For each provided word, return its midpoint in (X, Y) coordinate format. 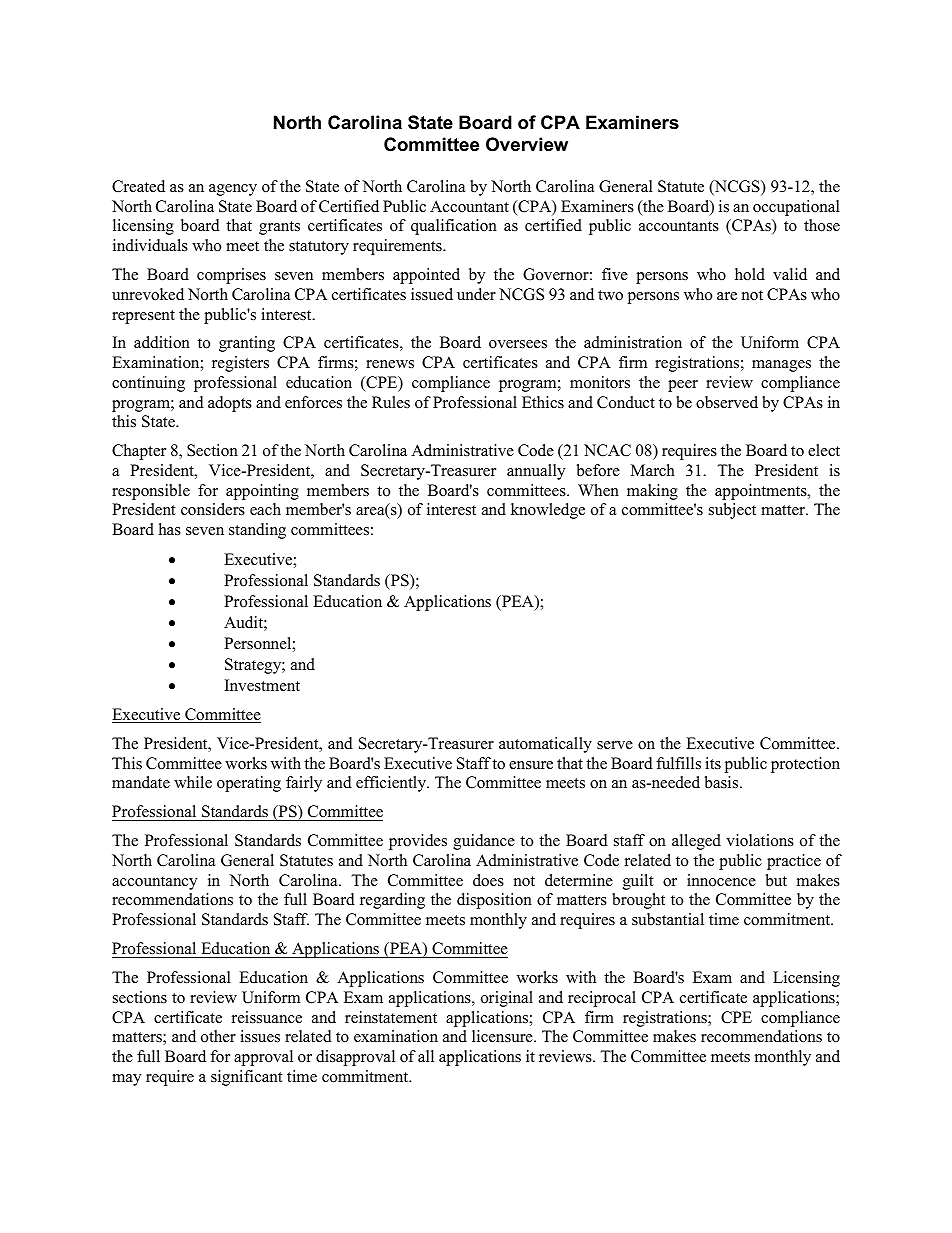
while (193, 782)
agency (233, 190)
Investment (262, 685)
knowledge (548, 511)
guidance (484, 842)
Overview (527, 144)
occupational (796, 208)
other (218, 1036)
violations (760, 840)
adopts (230, 404)
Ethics (543, 402)
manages (781, 366)
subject (732, 511)
